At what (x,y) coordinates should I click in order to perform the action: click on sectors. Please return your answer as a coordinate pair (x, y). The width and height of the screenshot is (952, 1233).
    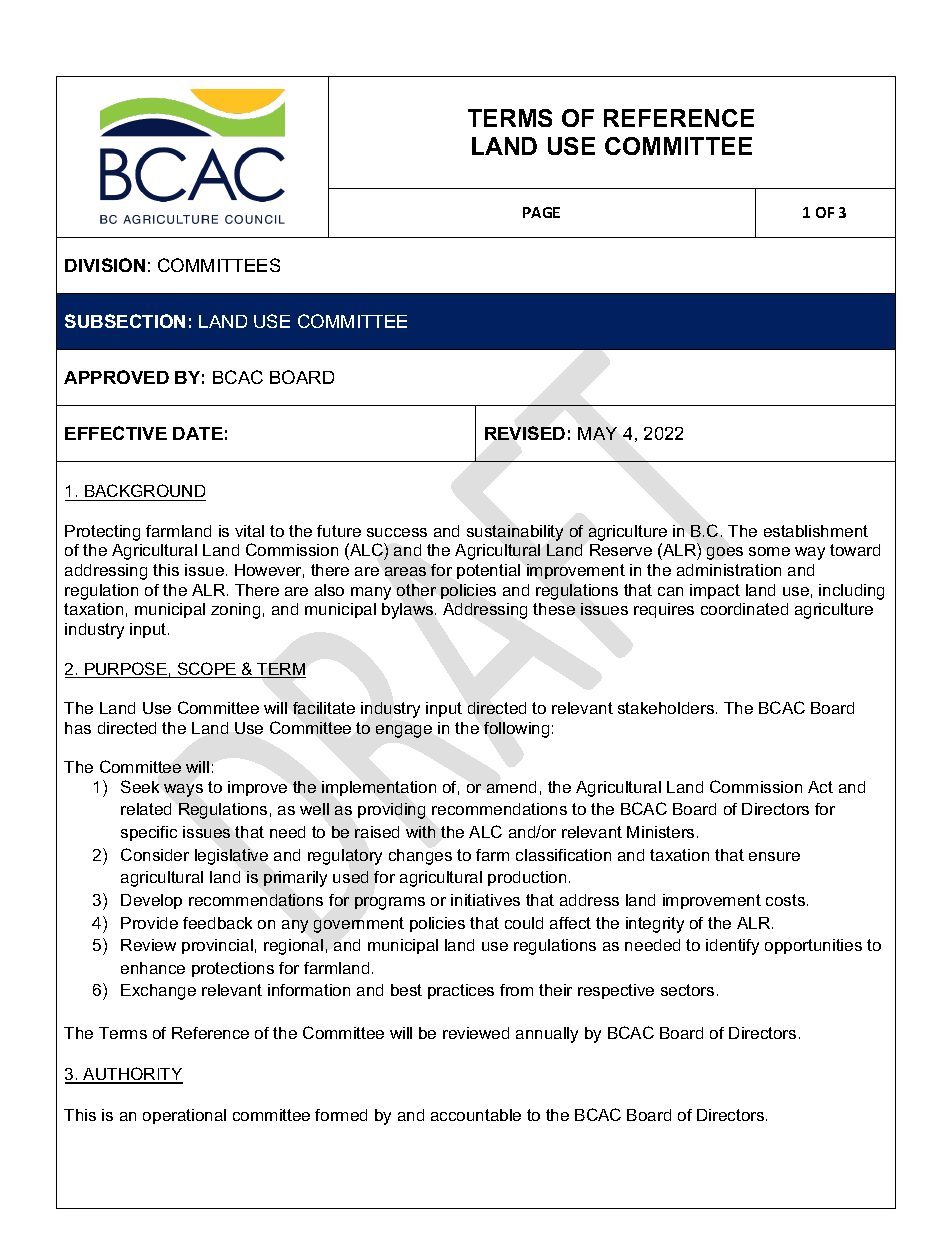
    Looking at the image, I should click on (687, 990).
